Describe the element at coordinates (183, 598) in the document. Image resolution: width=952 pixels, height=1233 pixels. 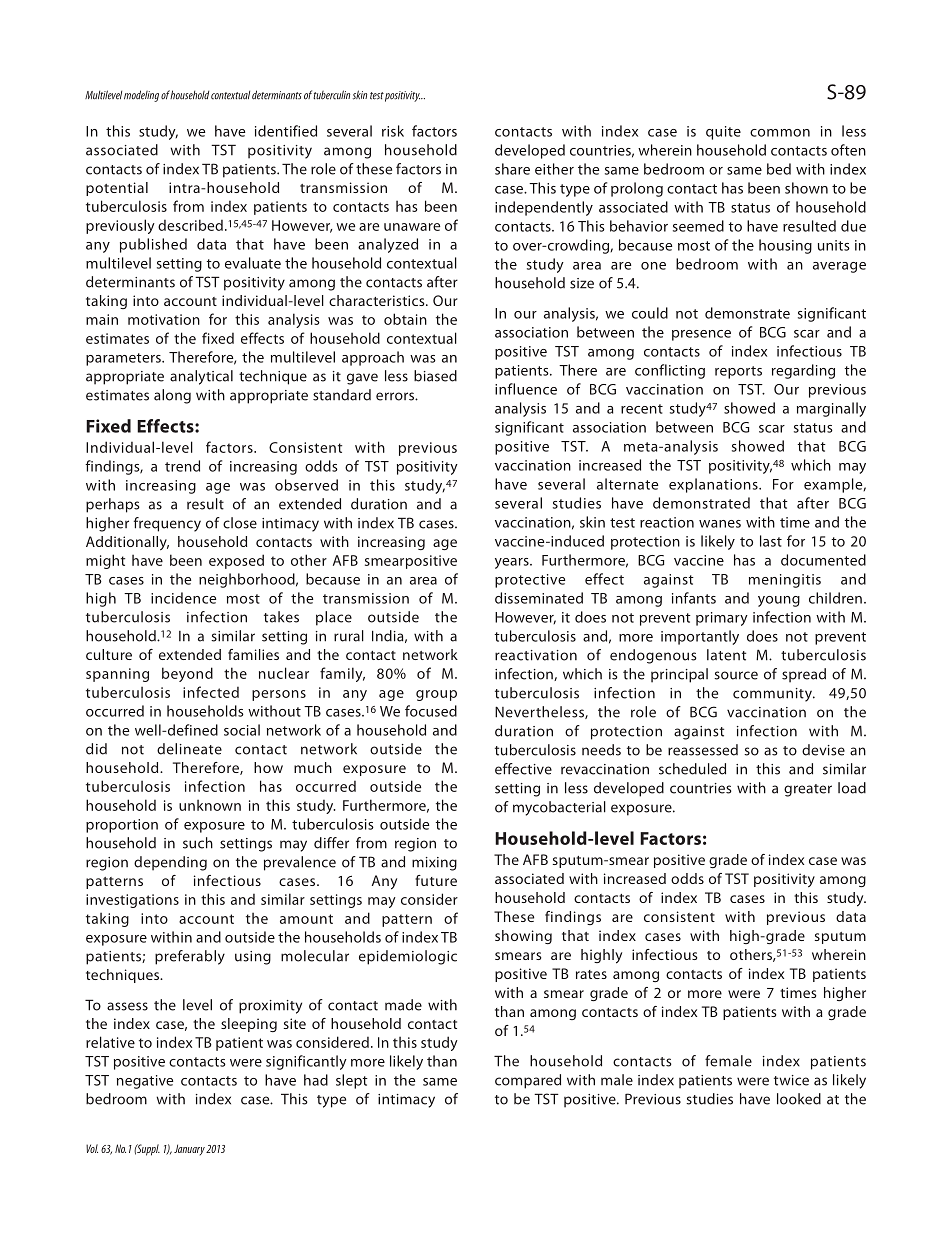
I see `incidence` at that location.
